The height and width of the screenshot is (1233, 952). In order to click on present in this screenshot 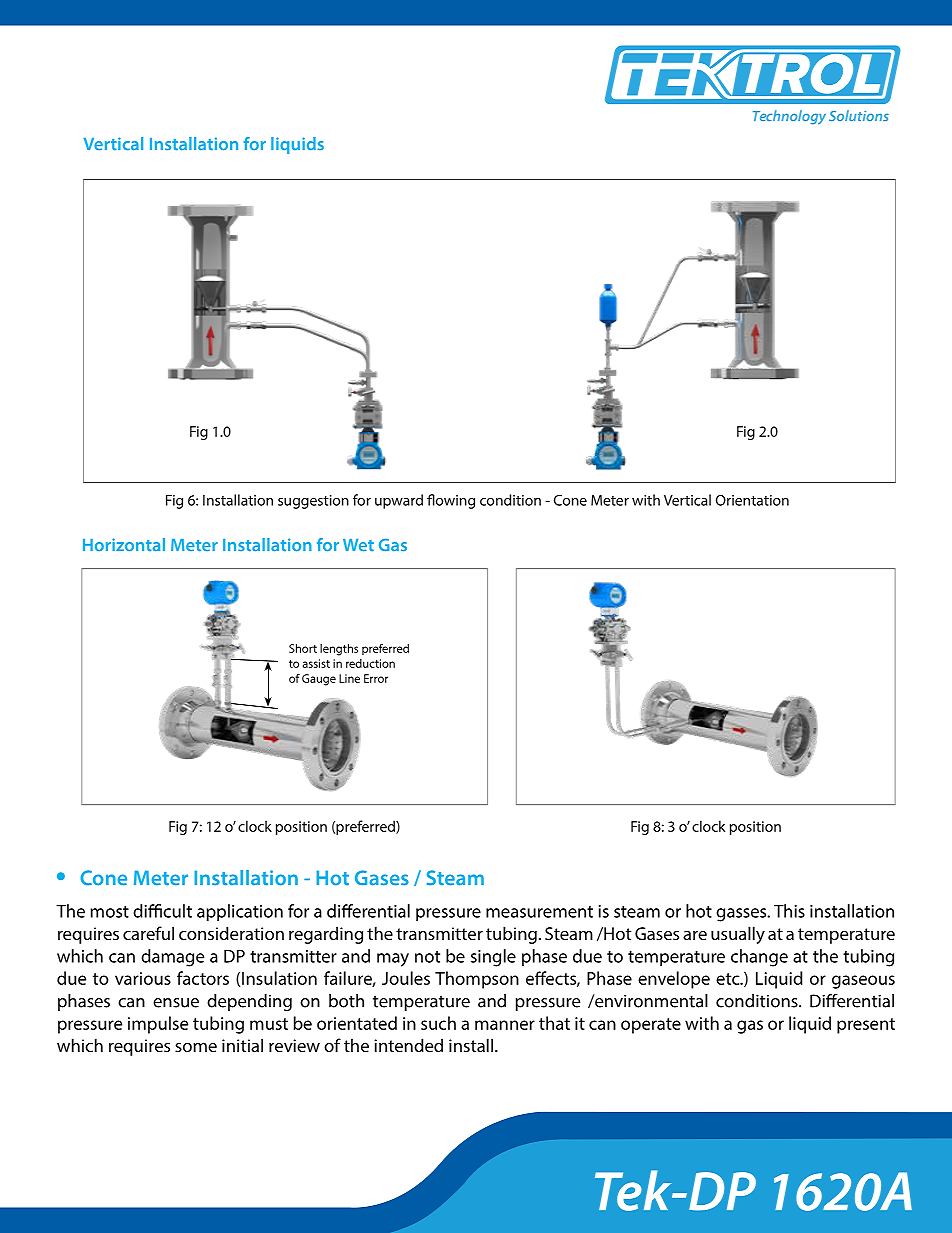, I will do `click(866, 1026)`.
